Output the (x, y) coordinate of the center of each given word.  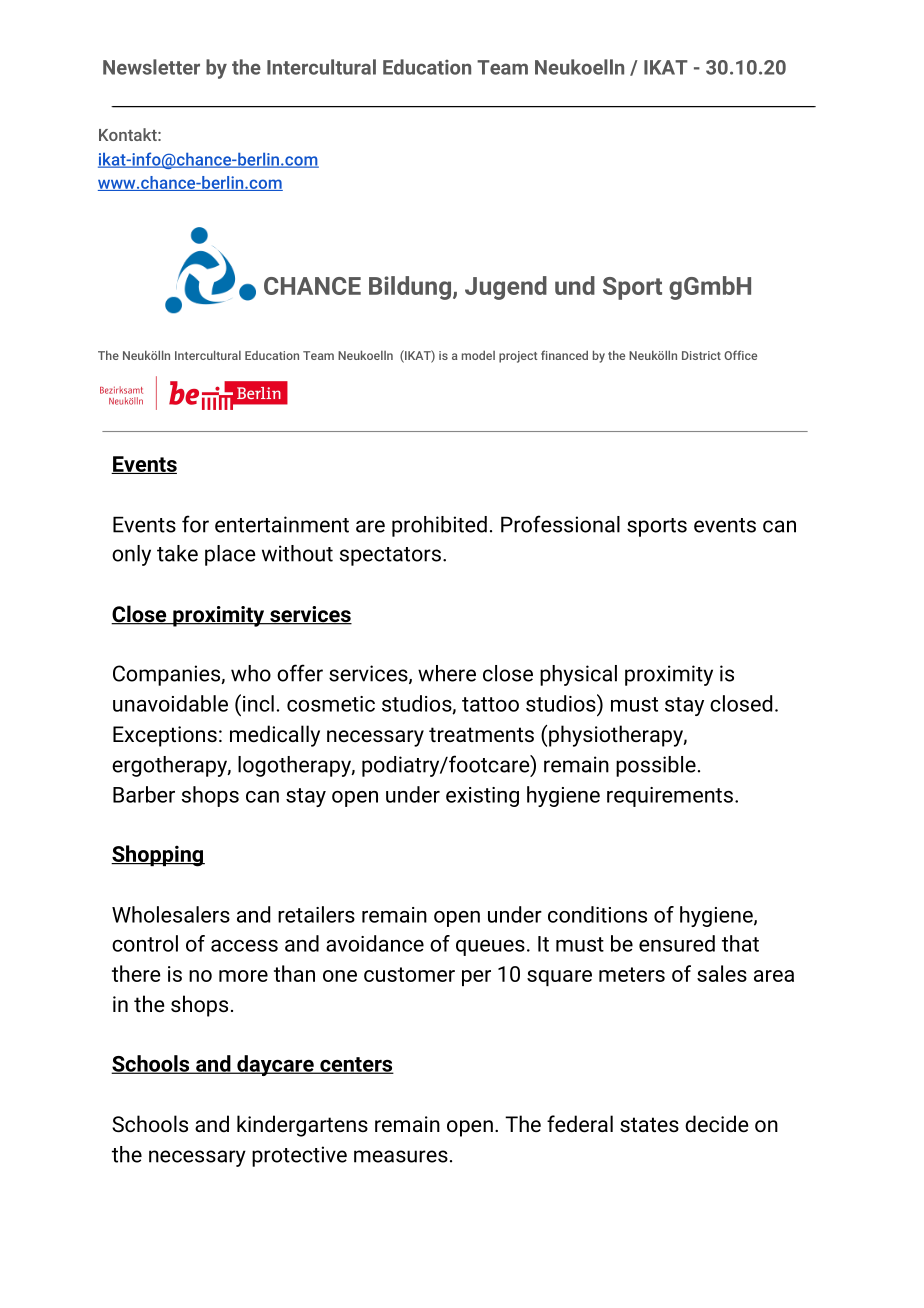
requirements (670, 797)
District (701, 355)
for (195, 524)
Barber (144, 794)
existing (482, 797)
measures (401, 1156)
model (478, 355)
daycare (275, 1065)
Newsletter (151, 67)
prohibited (439, 526)
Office (740, 355)
